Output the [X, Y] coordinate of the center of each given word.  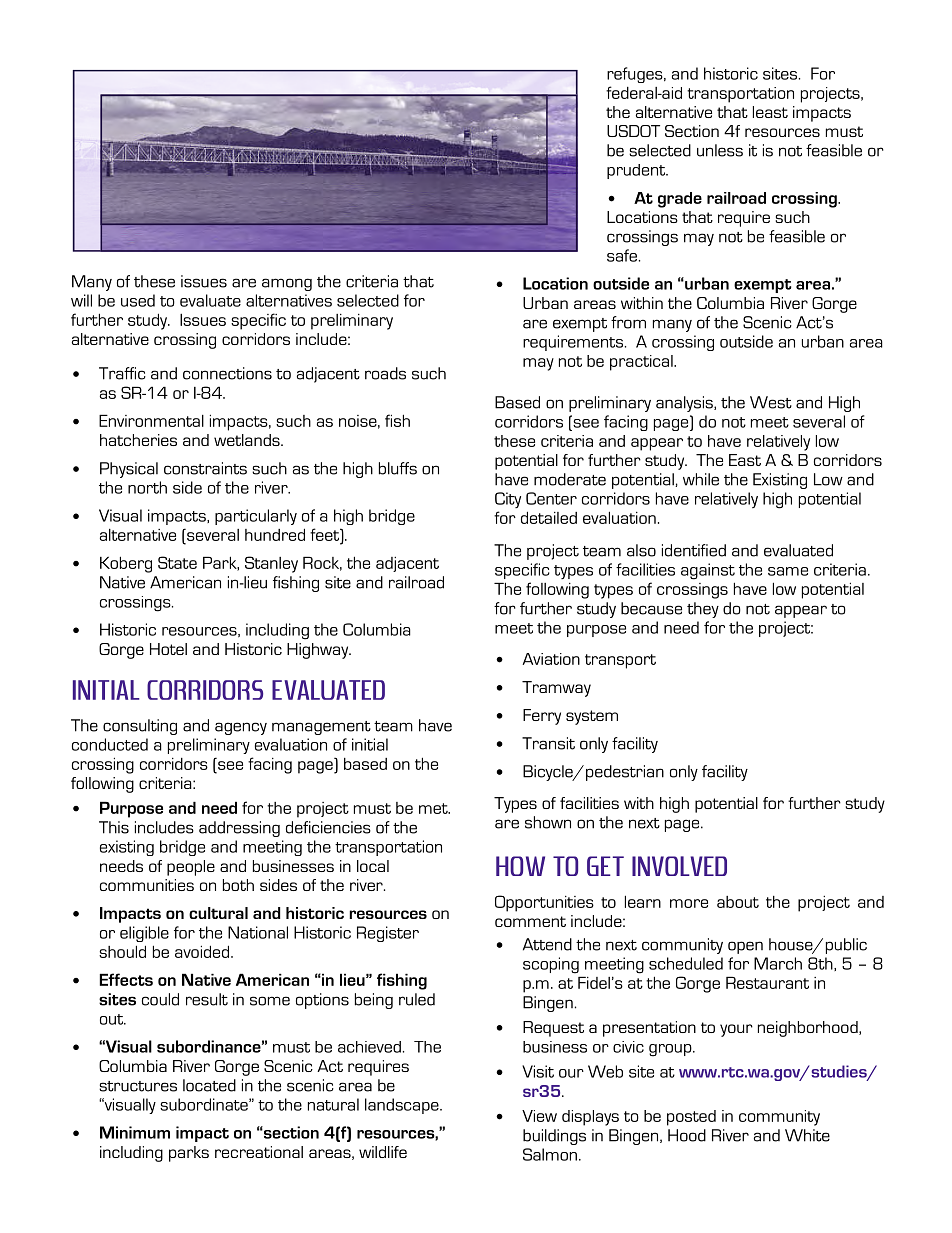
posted [691, 1118]
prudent [637, 171]
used [138, 300]
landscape [403, 1106]
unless [720, 150]
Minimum [135, 1132]
